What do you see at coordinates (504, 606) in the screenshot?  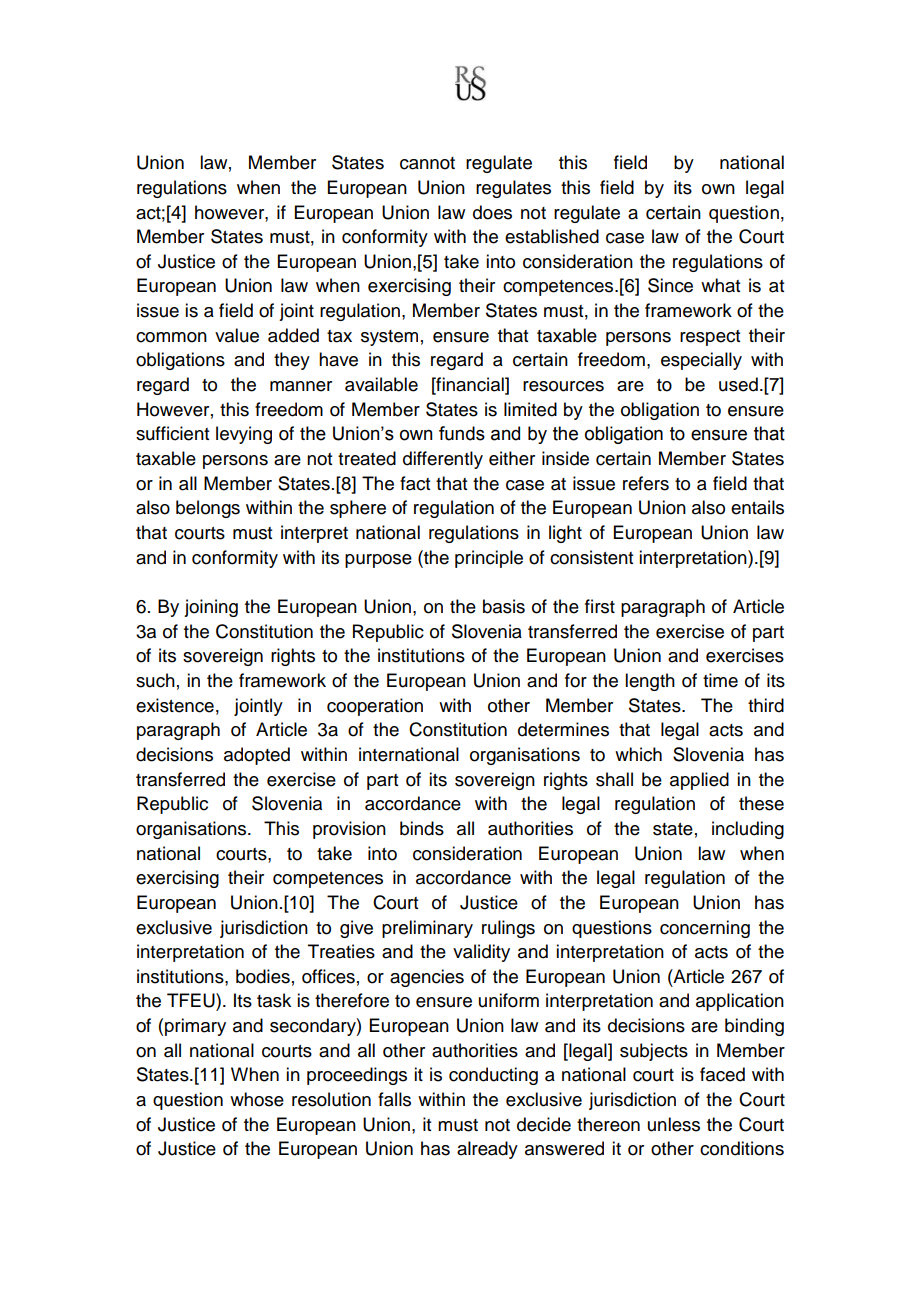 I see `basis` at bounding box center [504, 606].
